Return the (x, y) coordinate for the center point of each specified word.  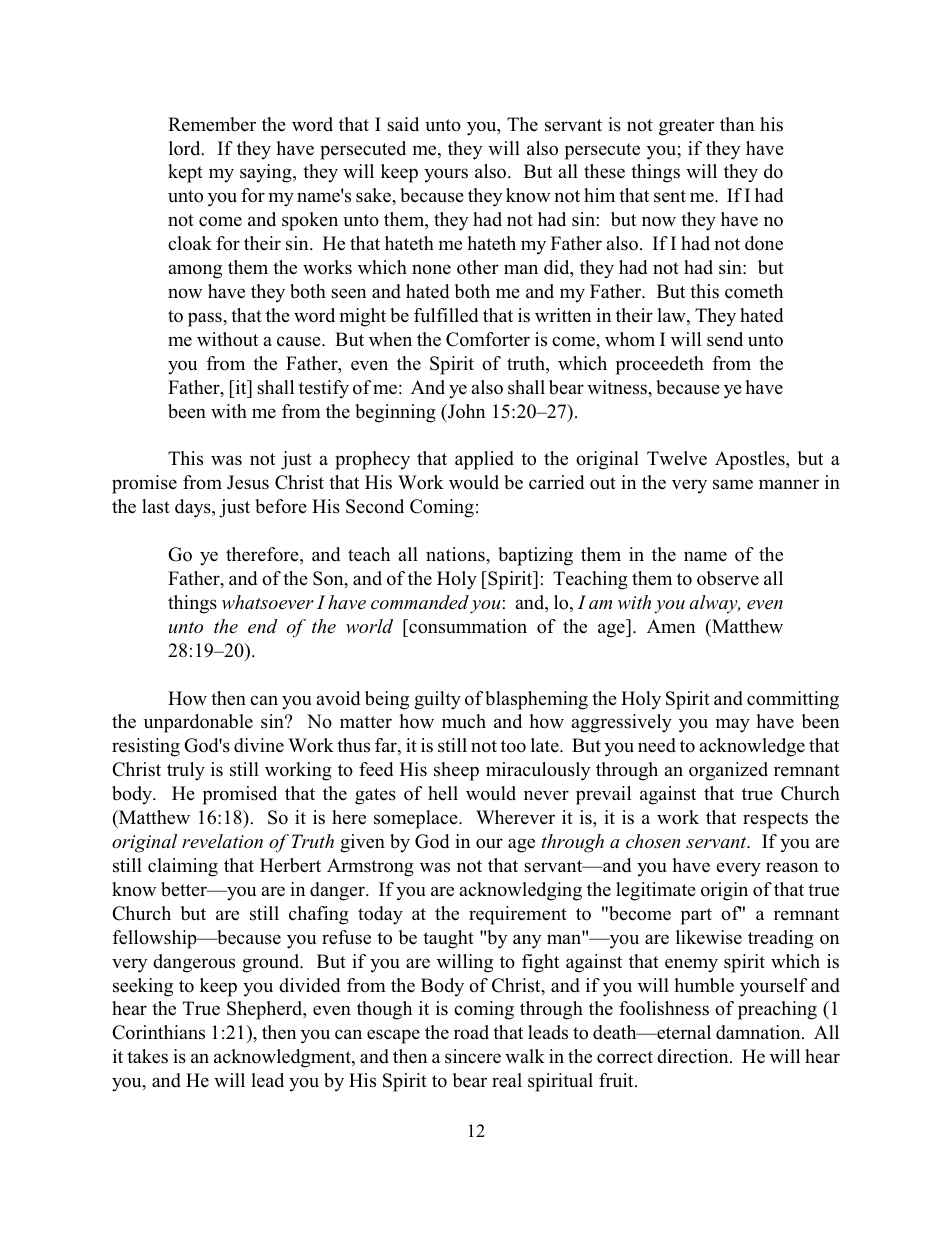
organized (728, 771)
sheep (456, 771)
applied (484, 460)
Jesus (248, 482)
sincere (473, 1056)
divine (259, 745)
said (403, 124)
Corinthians (158, 1032)
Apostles (751, 460)
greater (686, 127)
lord (186, 148)
